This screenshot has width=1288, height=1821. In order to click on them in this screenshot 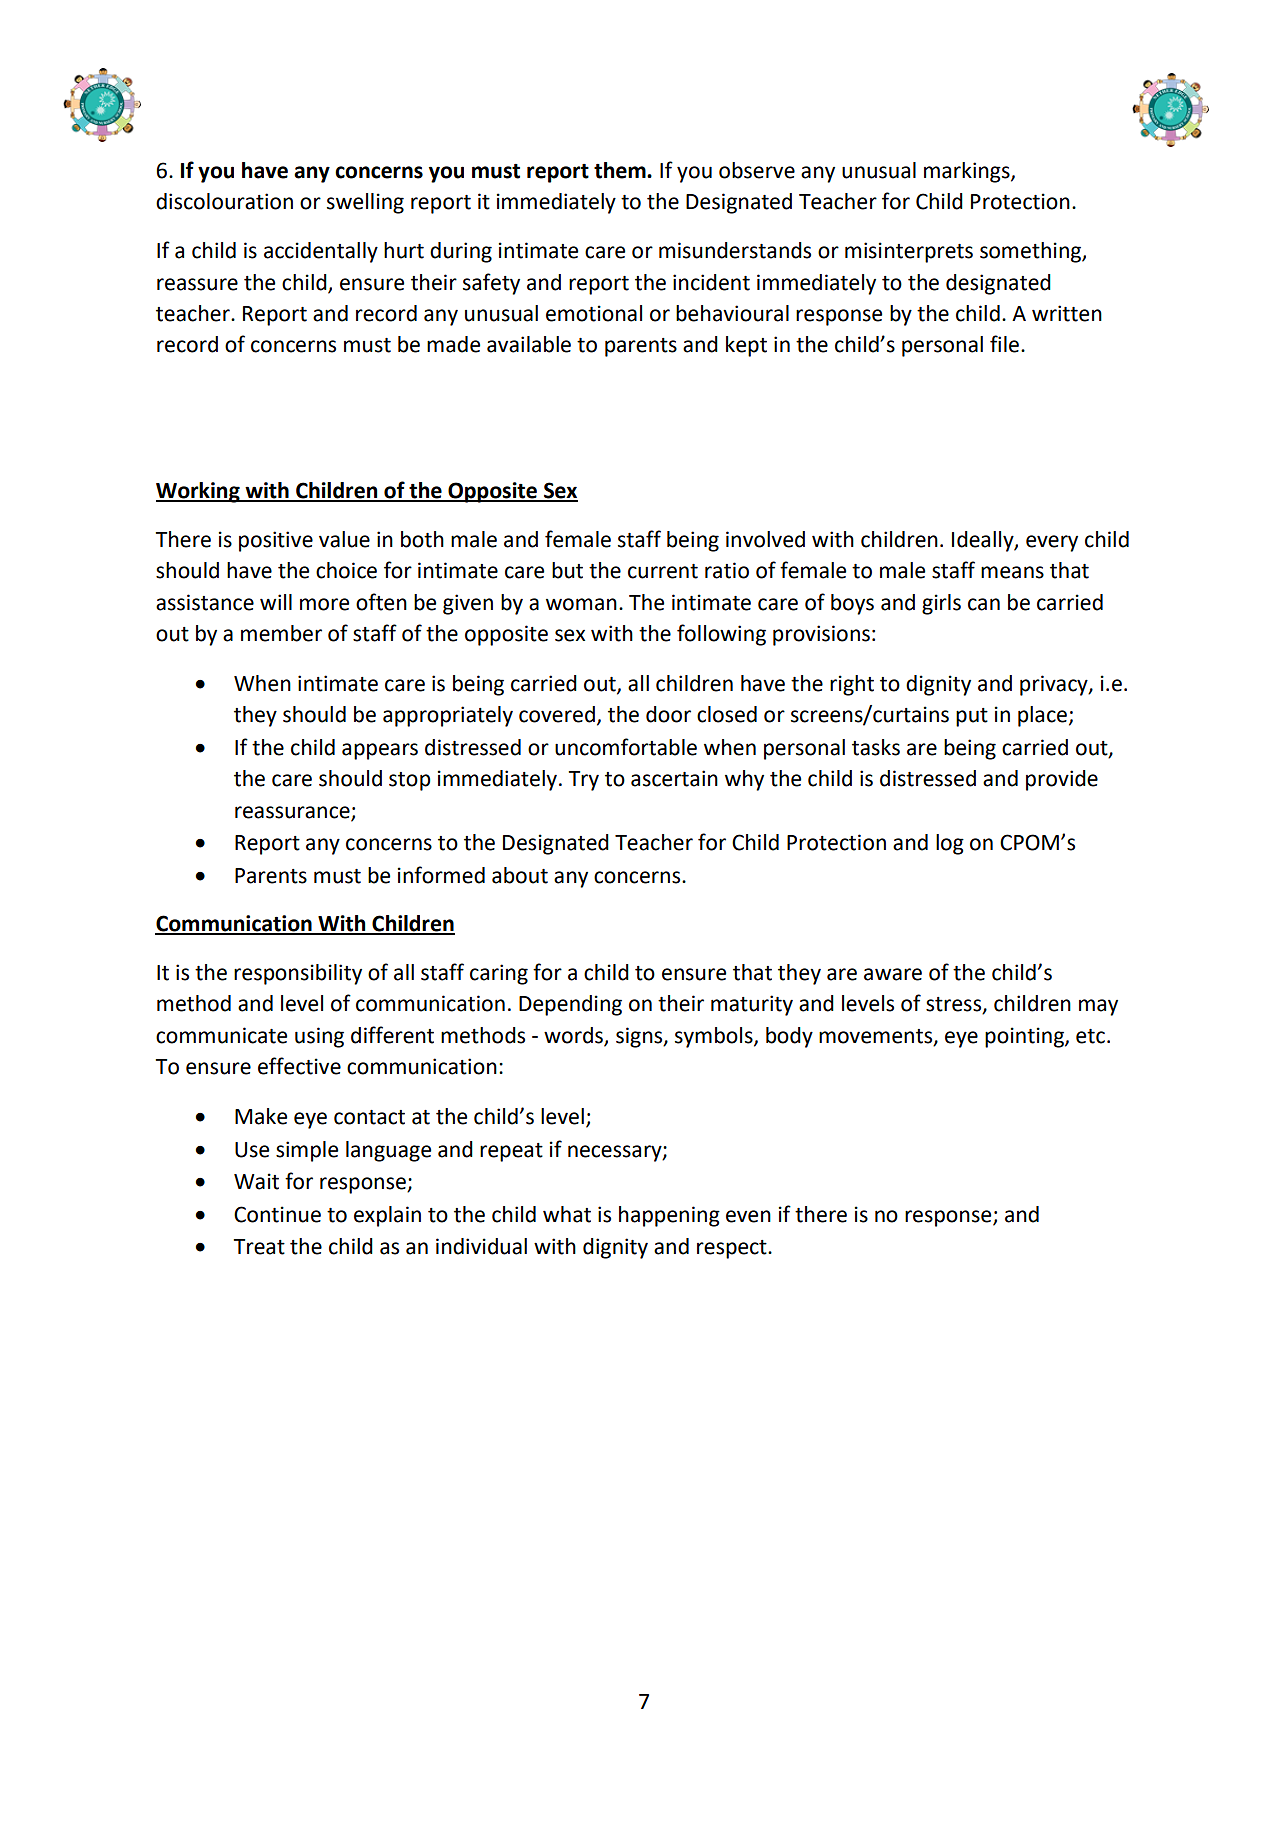, I will do `click(621, 170)`.
